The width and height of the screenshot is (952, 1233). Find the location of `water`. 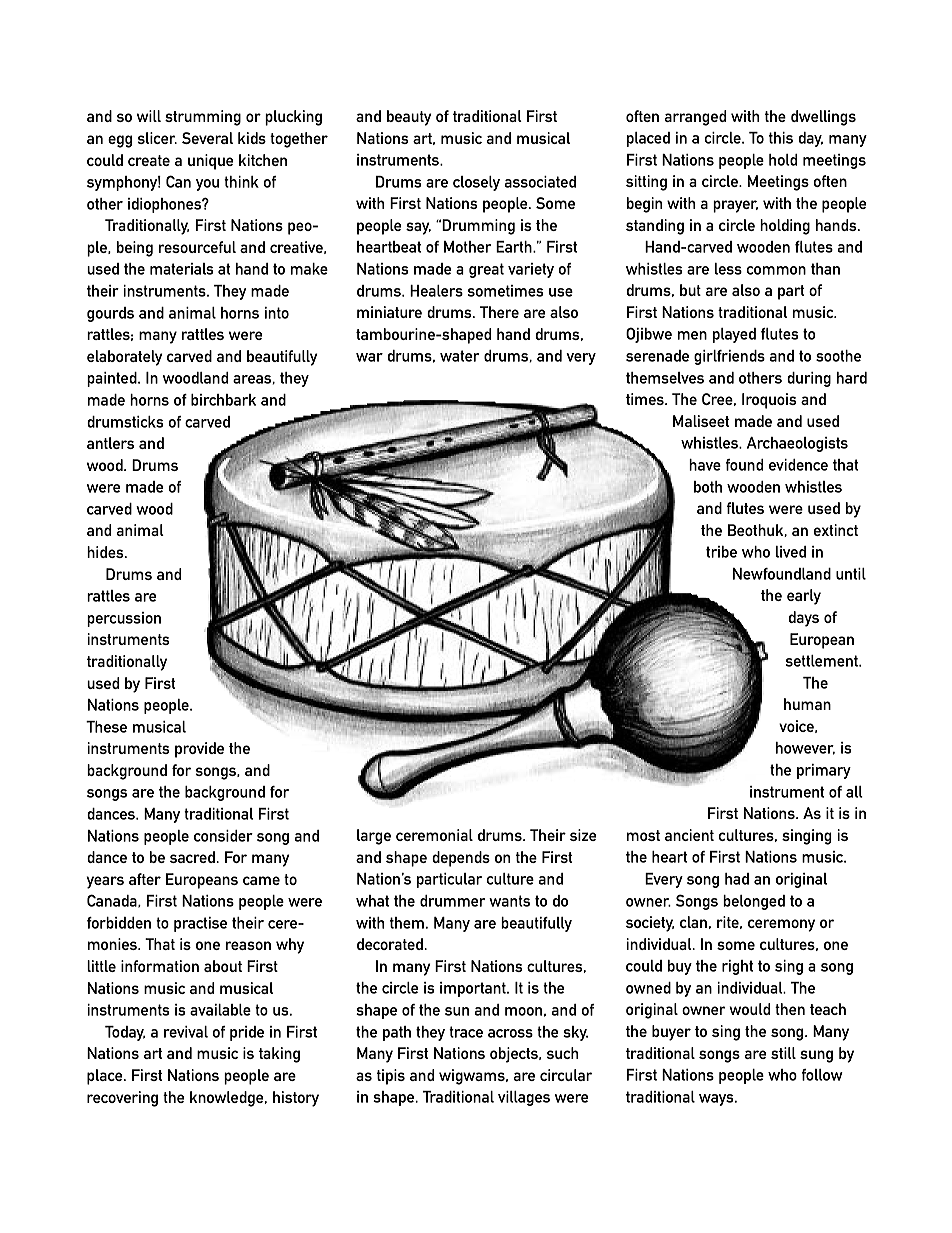

water is located at coordinates (459, 356).
